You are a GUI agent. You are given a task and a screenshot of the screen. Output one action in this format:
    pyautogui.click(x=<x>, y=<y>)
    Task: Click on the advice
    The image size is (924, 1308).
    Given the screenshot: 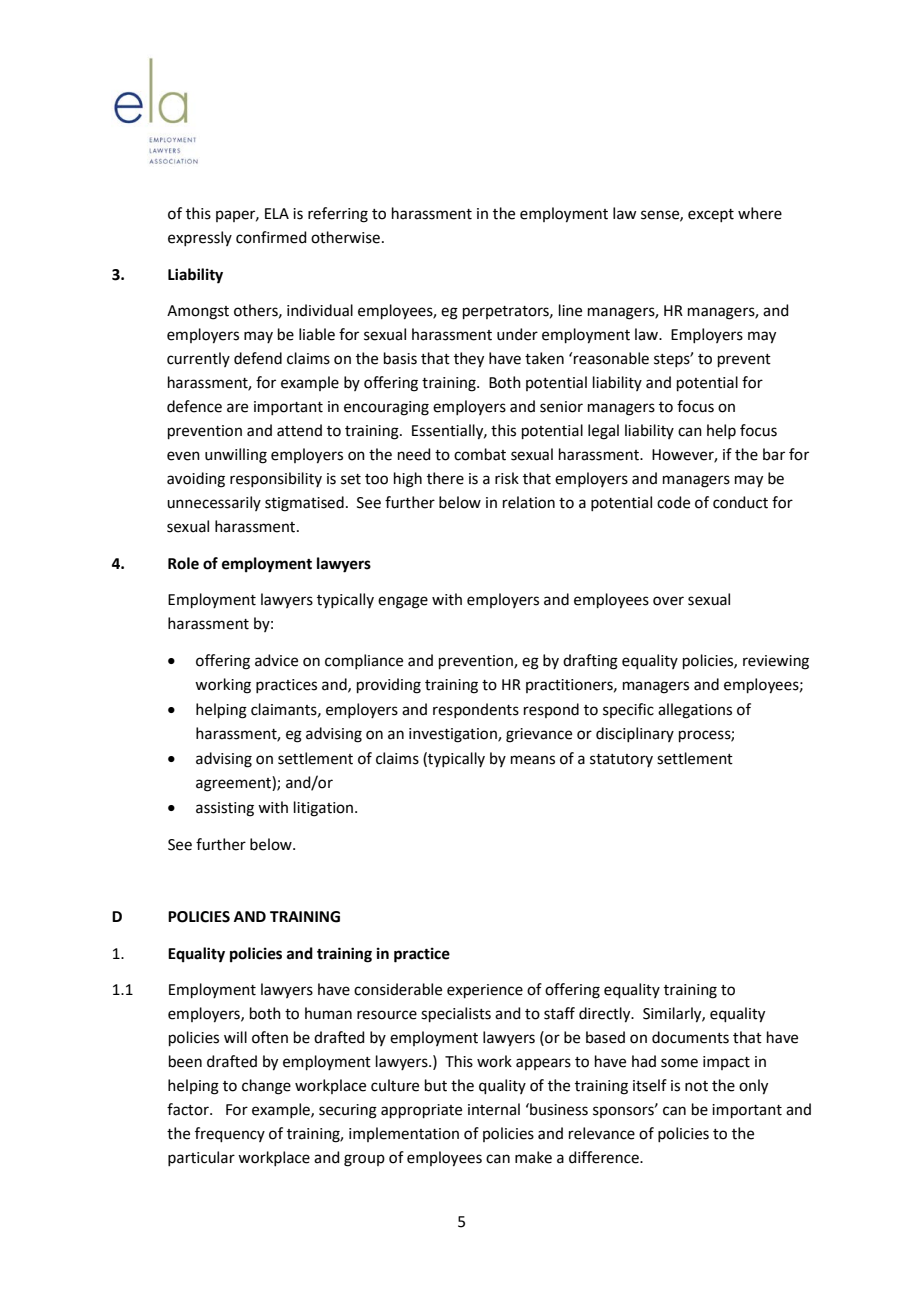 What is the action you would take?
    pyautogui.click(x=276, y=660)
